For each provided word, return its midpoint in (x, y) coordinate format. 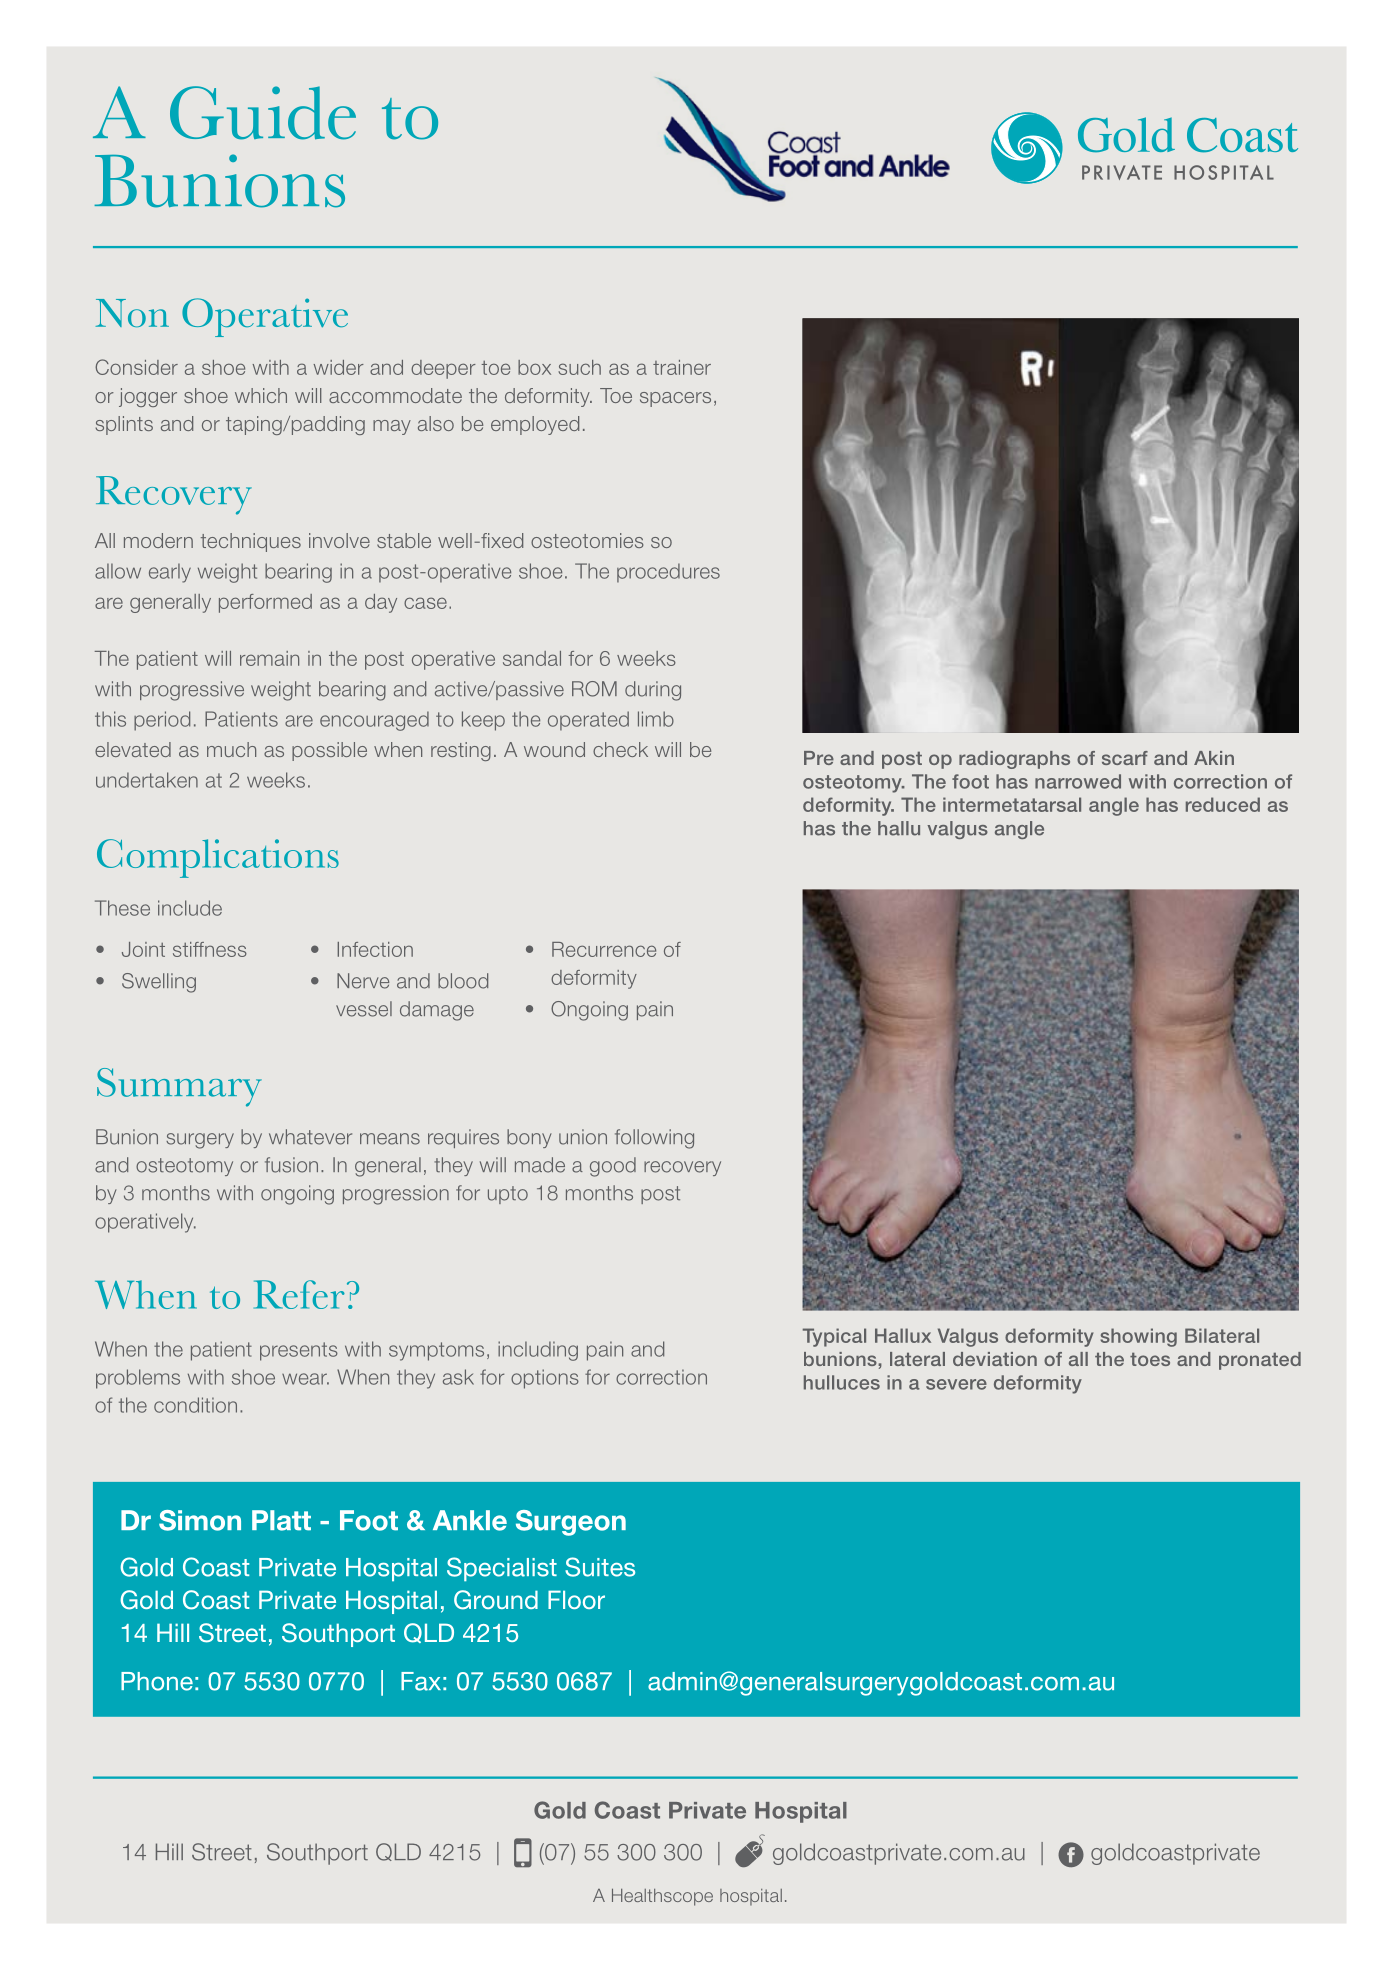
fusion (291, 1165)
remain (269, 658)
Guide (263, 113)
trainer (682, 367)
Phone (157, 1681)
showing (1138, 1337)
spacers (675, 399)
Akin (1214, 758)
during (653, 691)
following (654, 1139)
